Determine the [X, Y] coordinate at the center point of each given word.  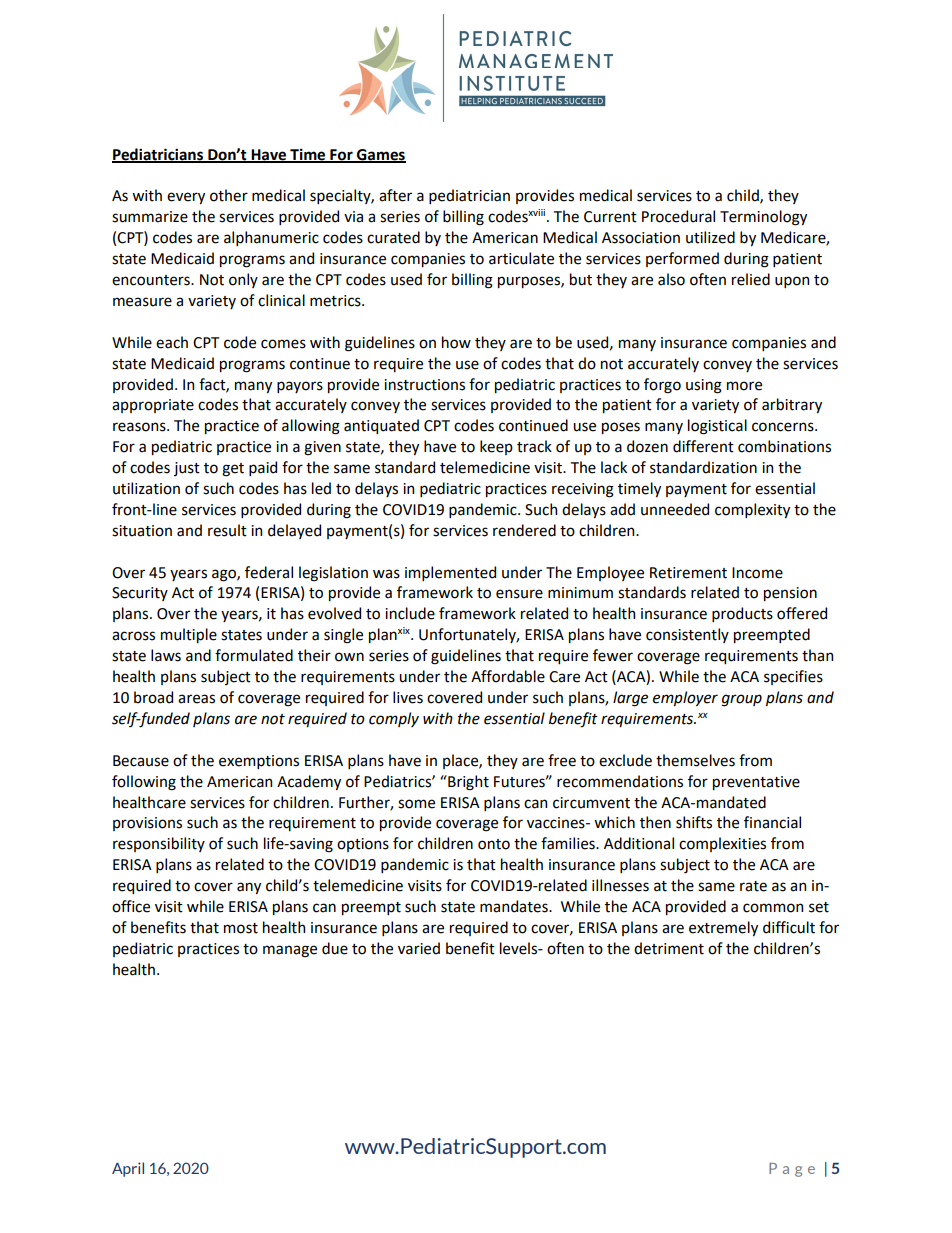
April [128, 1169]
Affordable [508, 676]
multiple [189, 635]
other [229, 195]
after [395, 195]
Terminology [763, 218]
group [742, 700]
